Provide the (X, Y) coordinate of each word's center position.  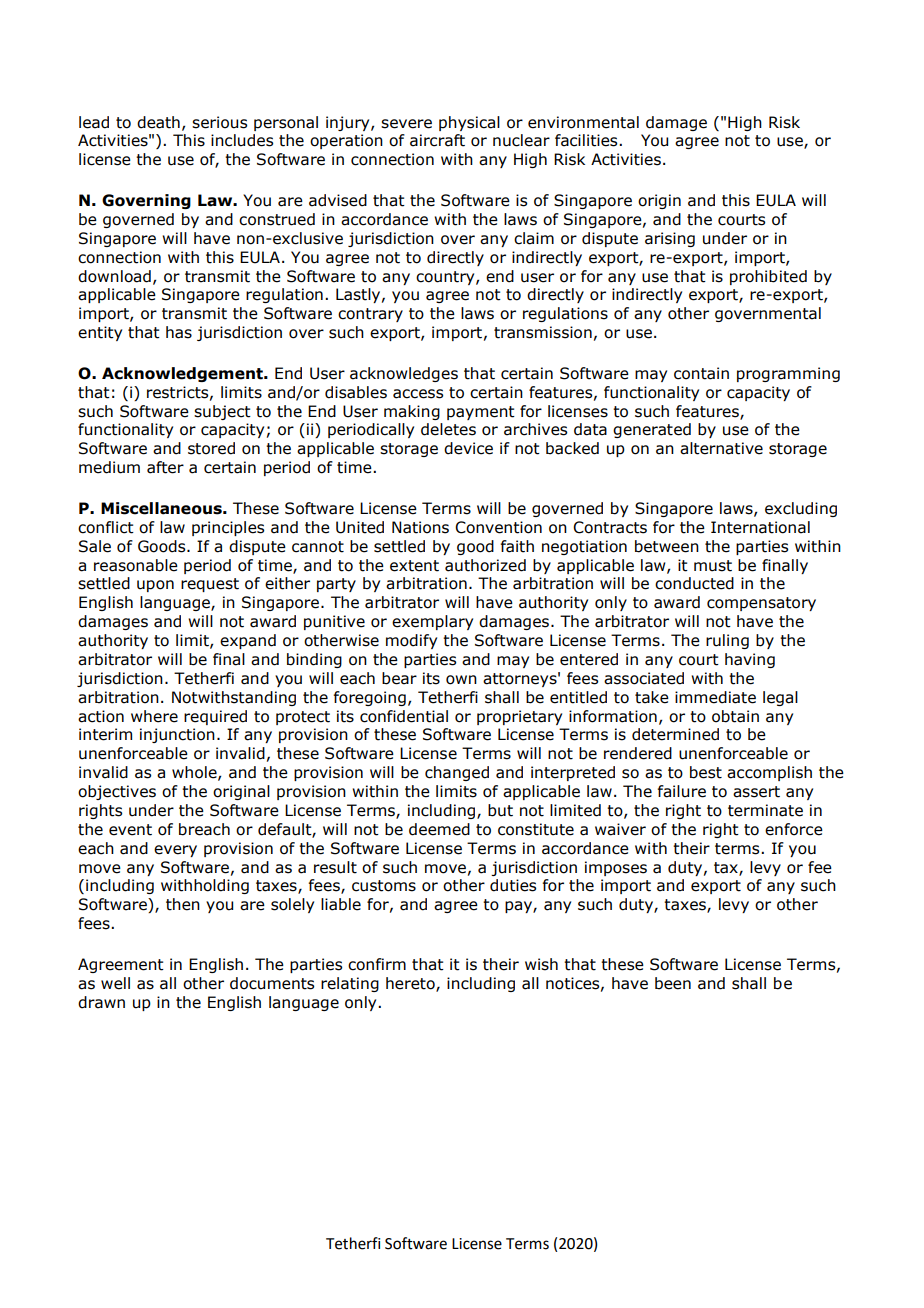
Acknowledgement (183, 374)
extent (414, 566)
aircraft (437, 140)
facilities (587, 140)
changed (457, 773)
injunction (177, 735)
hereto (411, 984)
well (115, 983)
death (158, 122)
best (706, 772)
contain (701, 373)
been (673, 983)
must (713, 566)
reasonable (136, 565)
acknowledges (404, 374)
